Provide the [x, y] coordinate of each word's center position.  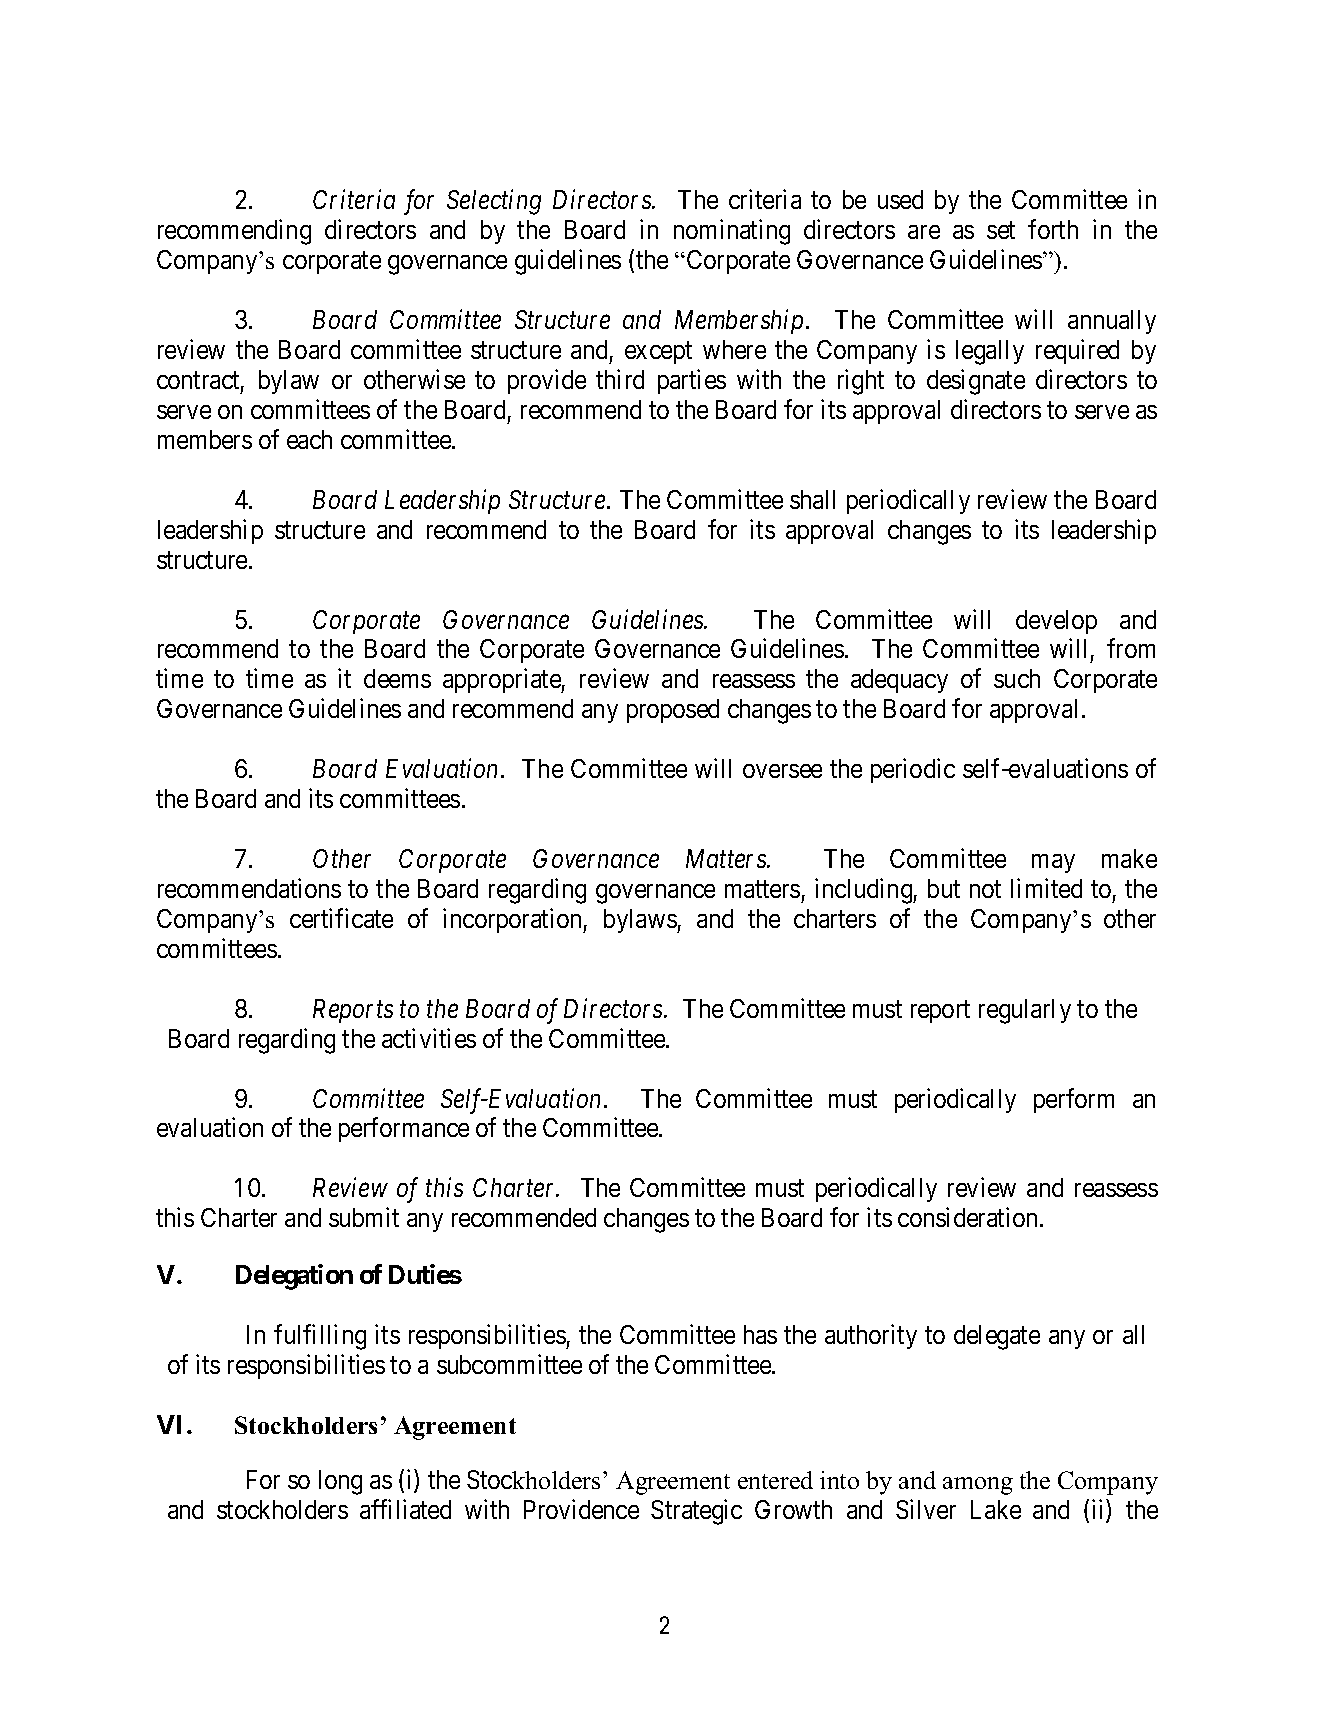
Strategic [696, 1512]
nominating [732, 232]
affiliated [405, 1509]
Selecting [494, 202]
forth [1053, 229]
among [978, 1486]
